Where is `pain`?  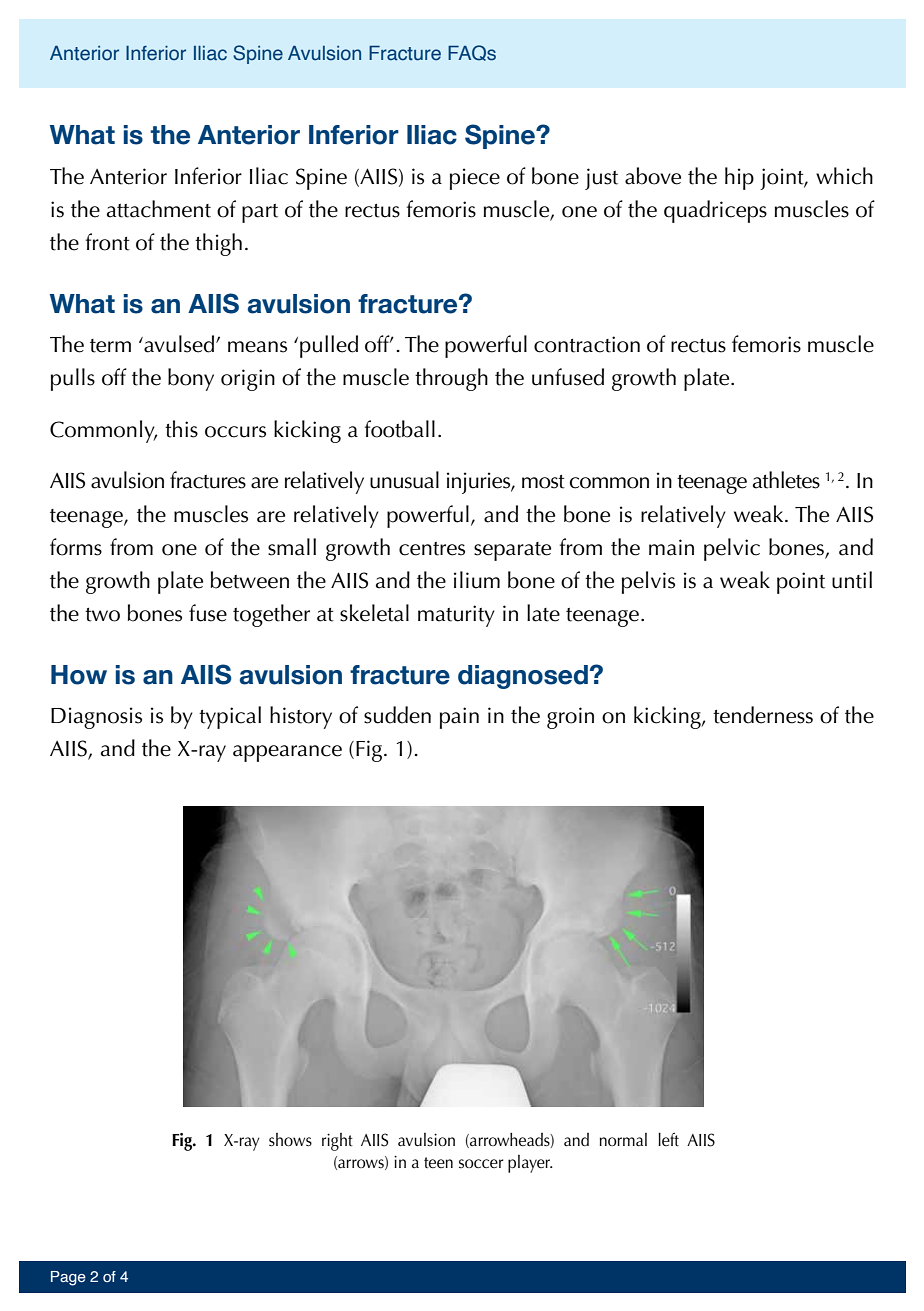 pain is located at coordinates (459, 718).
